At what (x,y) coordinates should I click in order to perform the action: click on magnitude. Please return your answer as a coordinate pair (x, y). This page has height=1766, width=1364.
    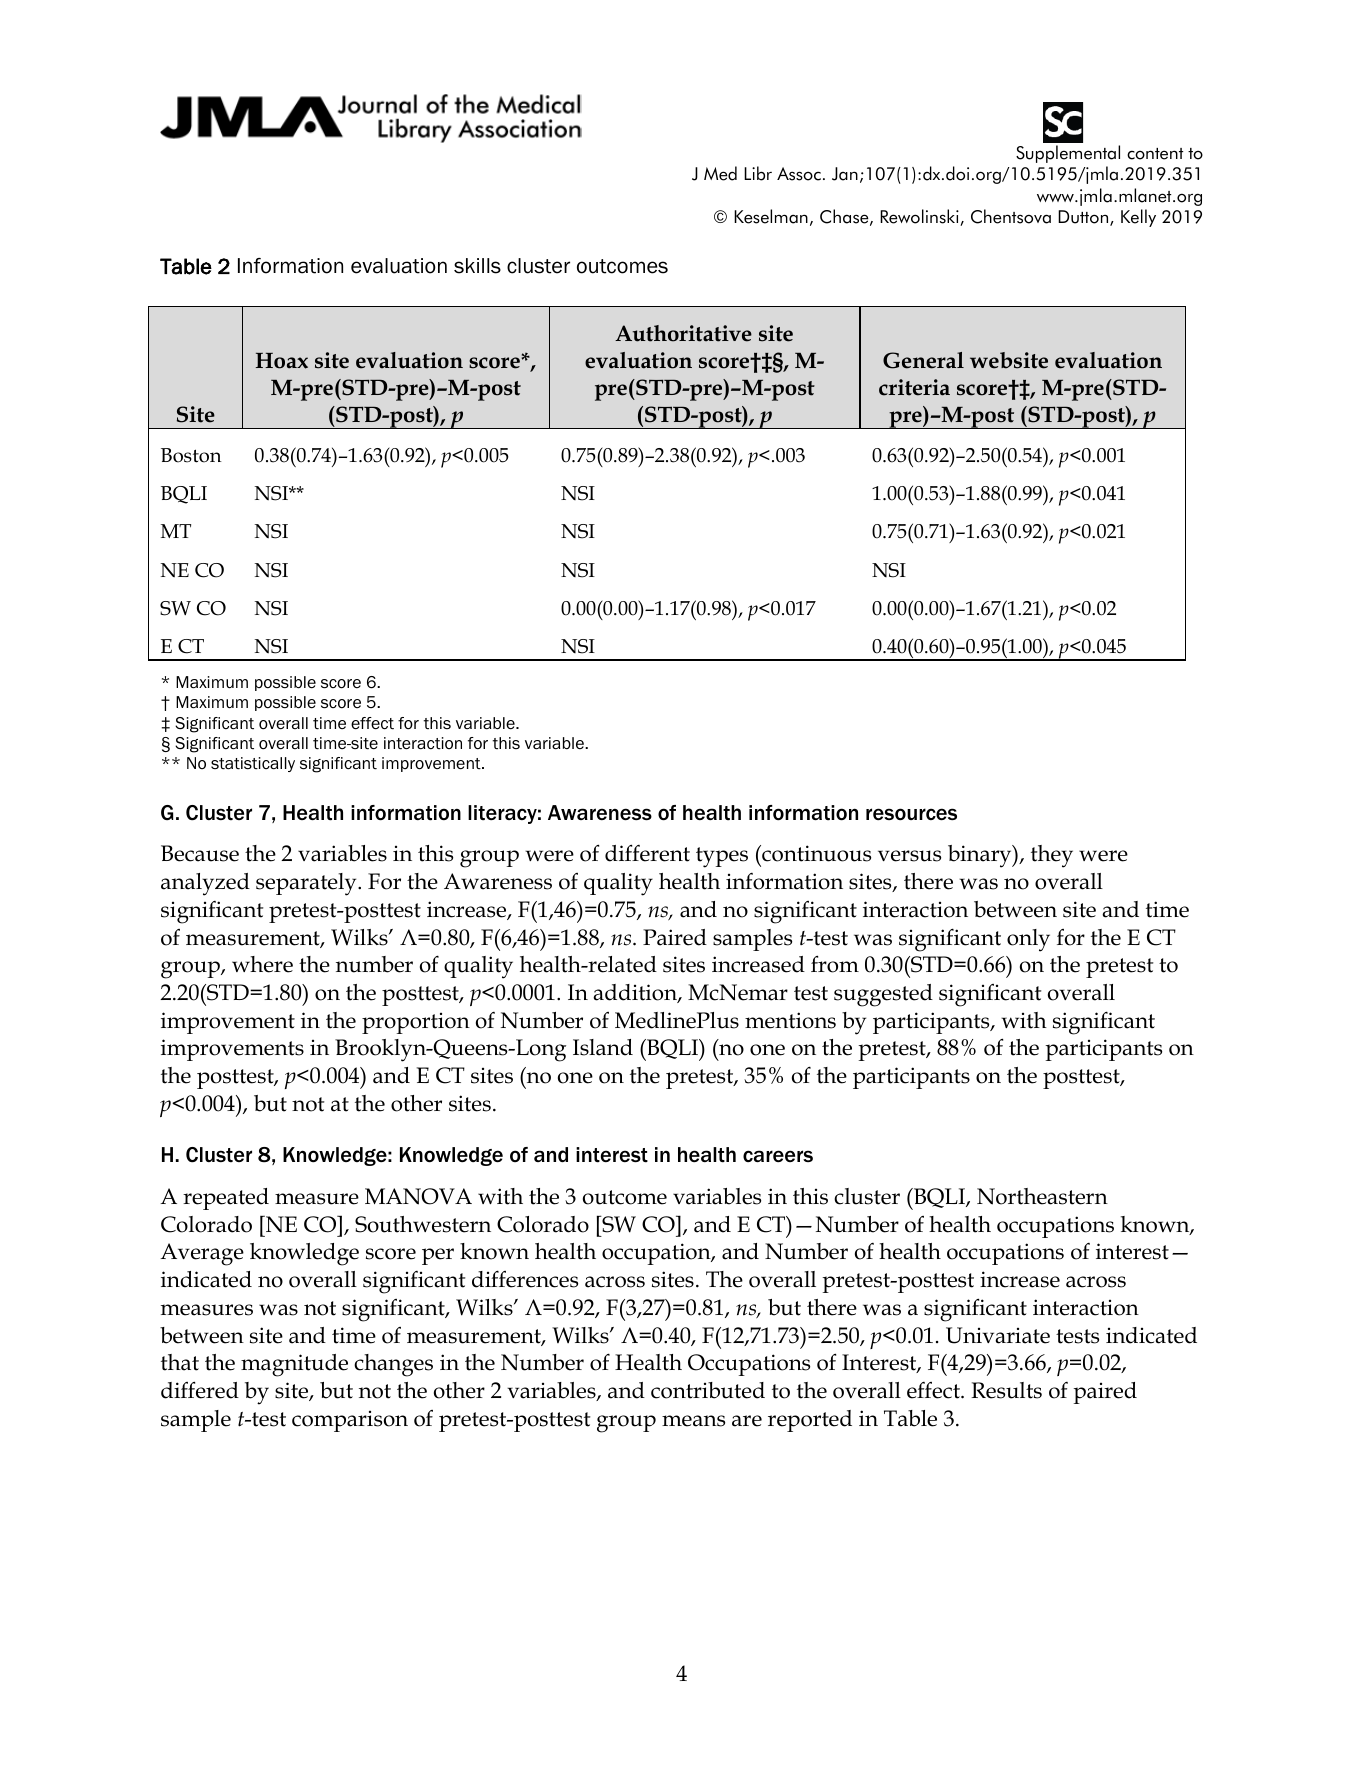
    Looking at the image, I should click on (294, 1365).
